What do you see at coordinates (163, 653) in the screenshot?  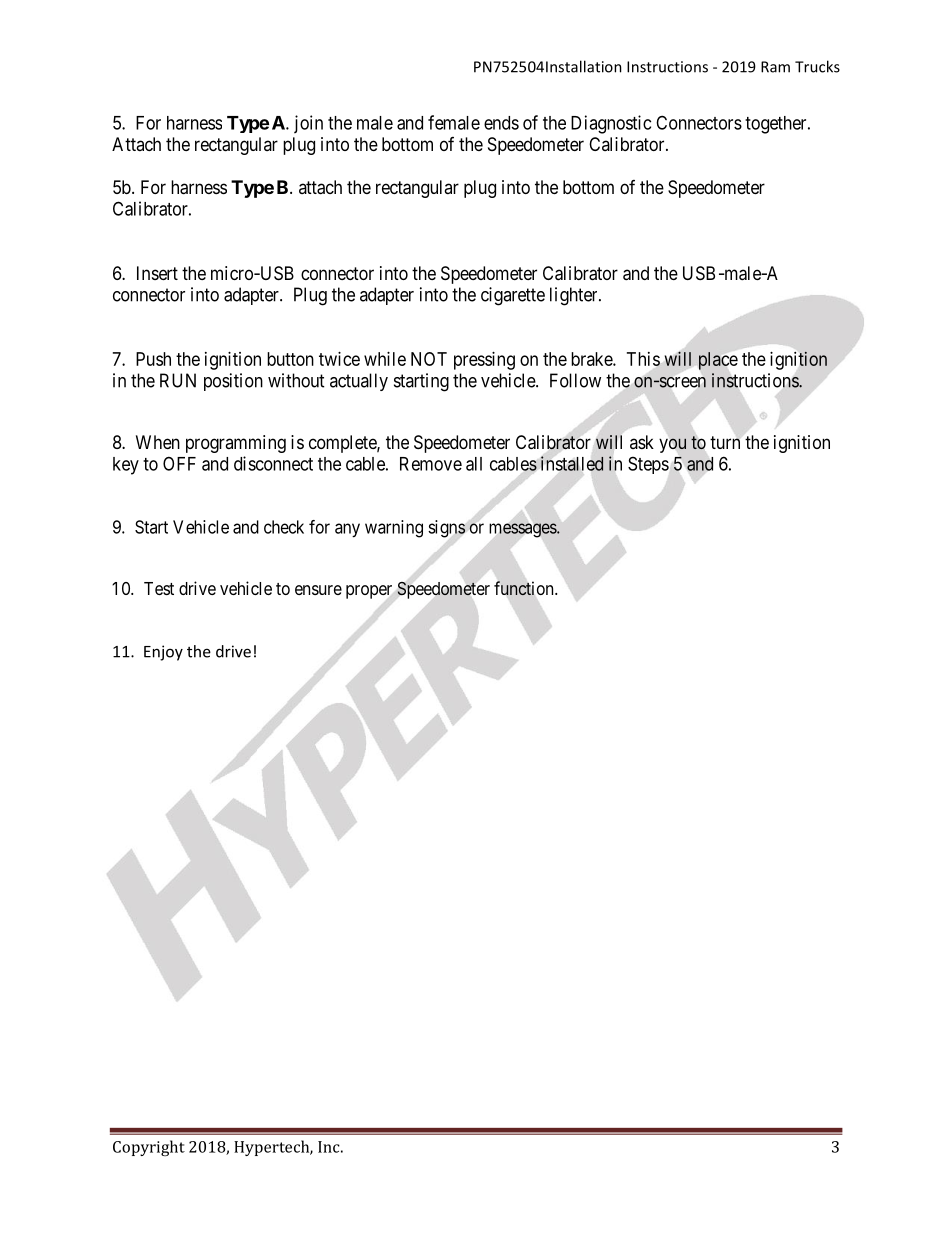 I see `Enjoy` at bounding box center [163, 653].
